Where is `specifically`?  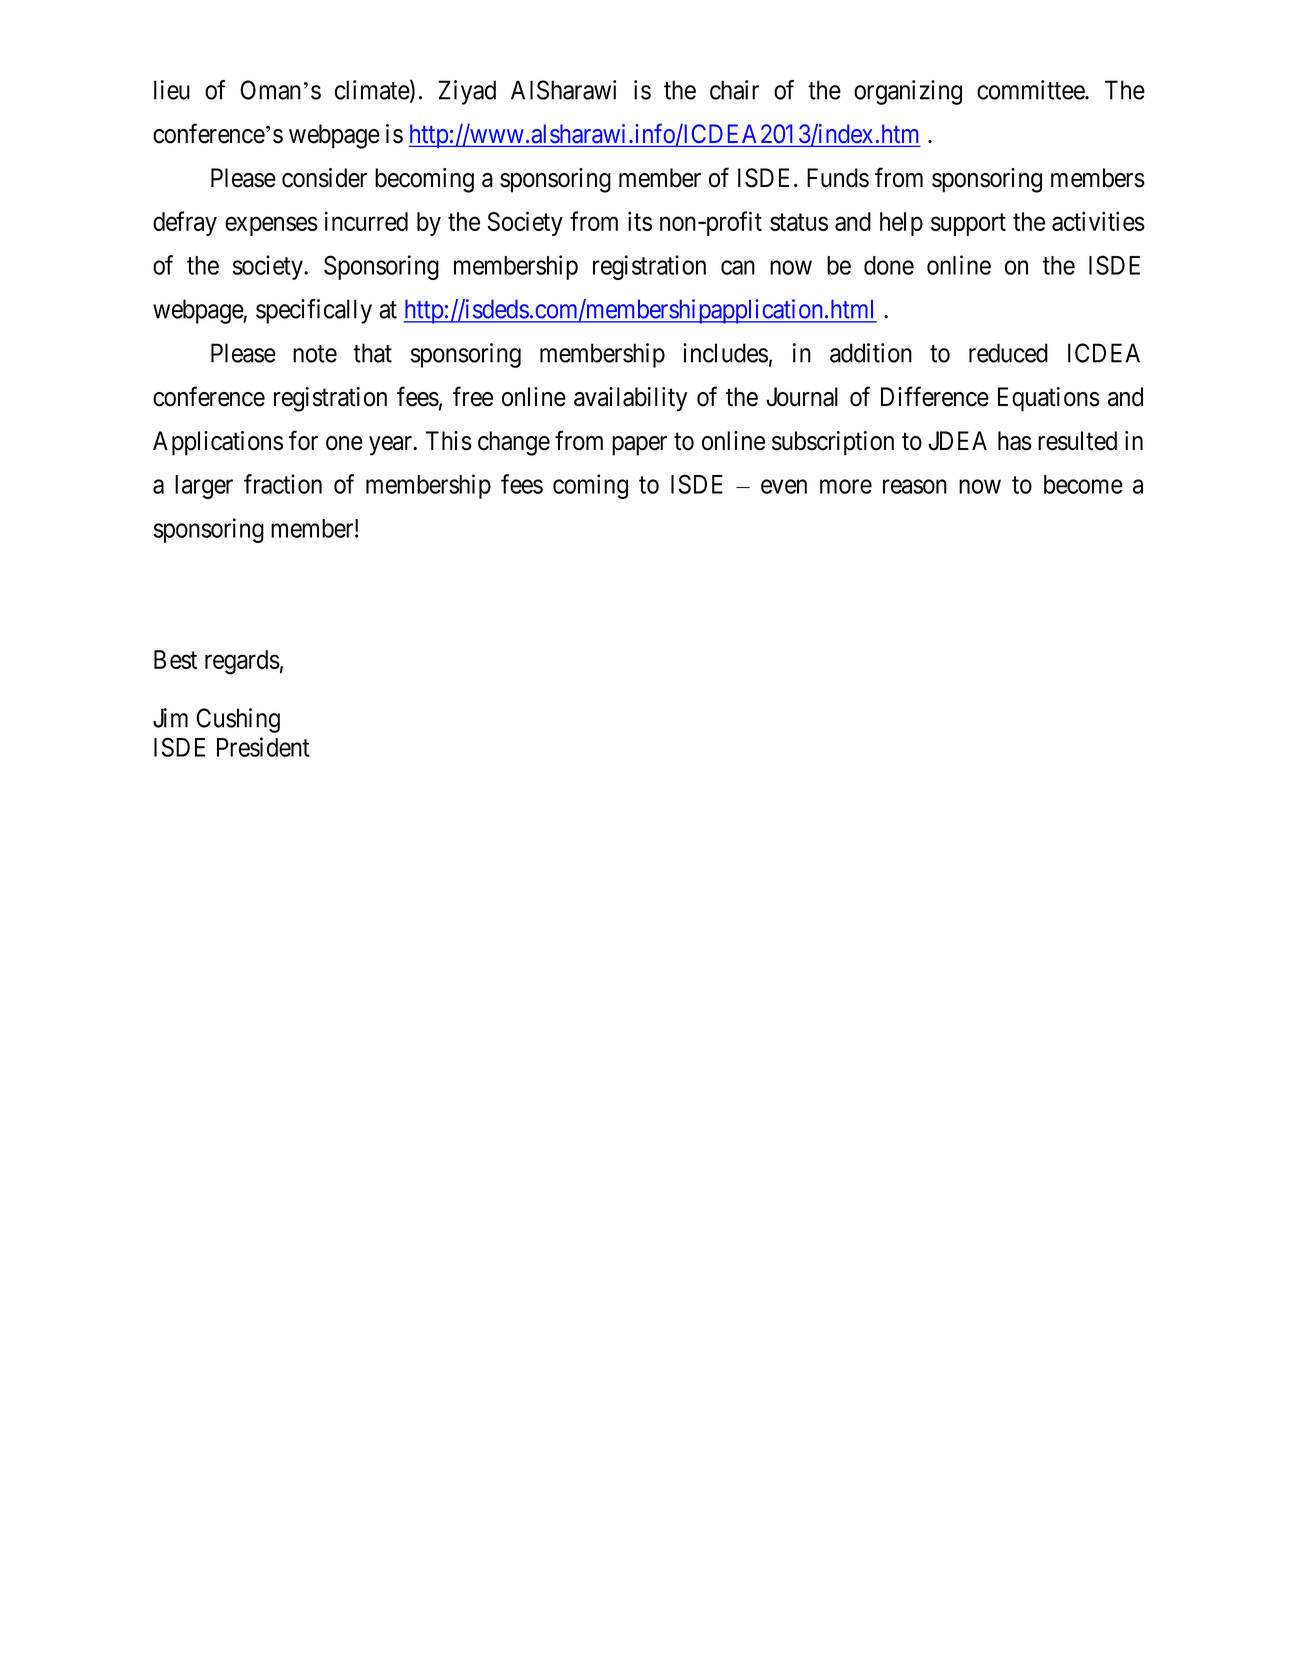
specifically is located at coordinates (314, 311).
